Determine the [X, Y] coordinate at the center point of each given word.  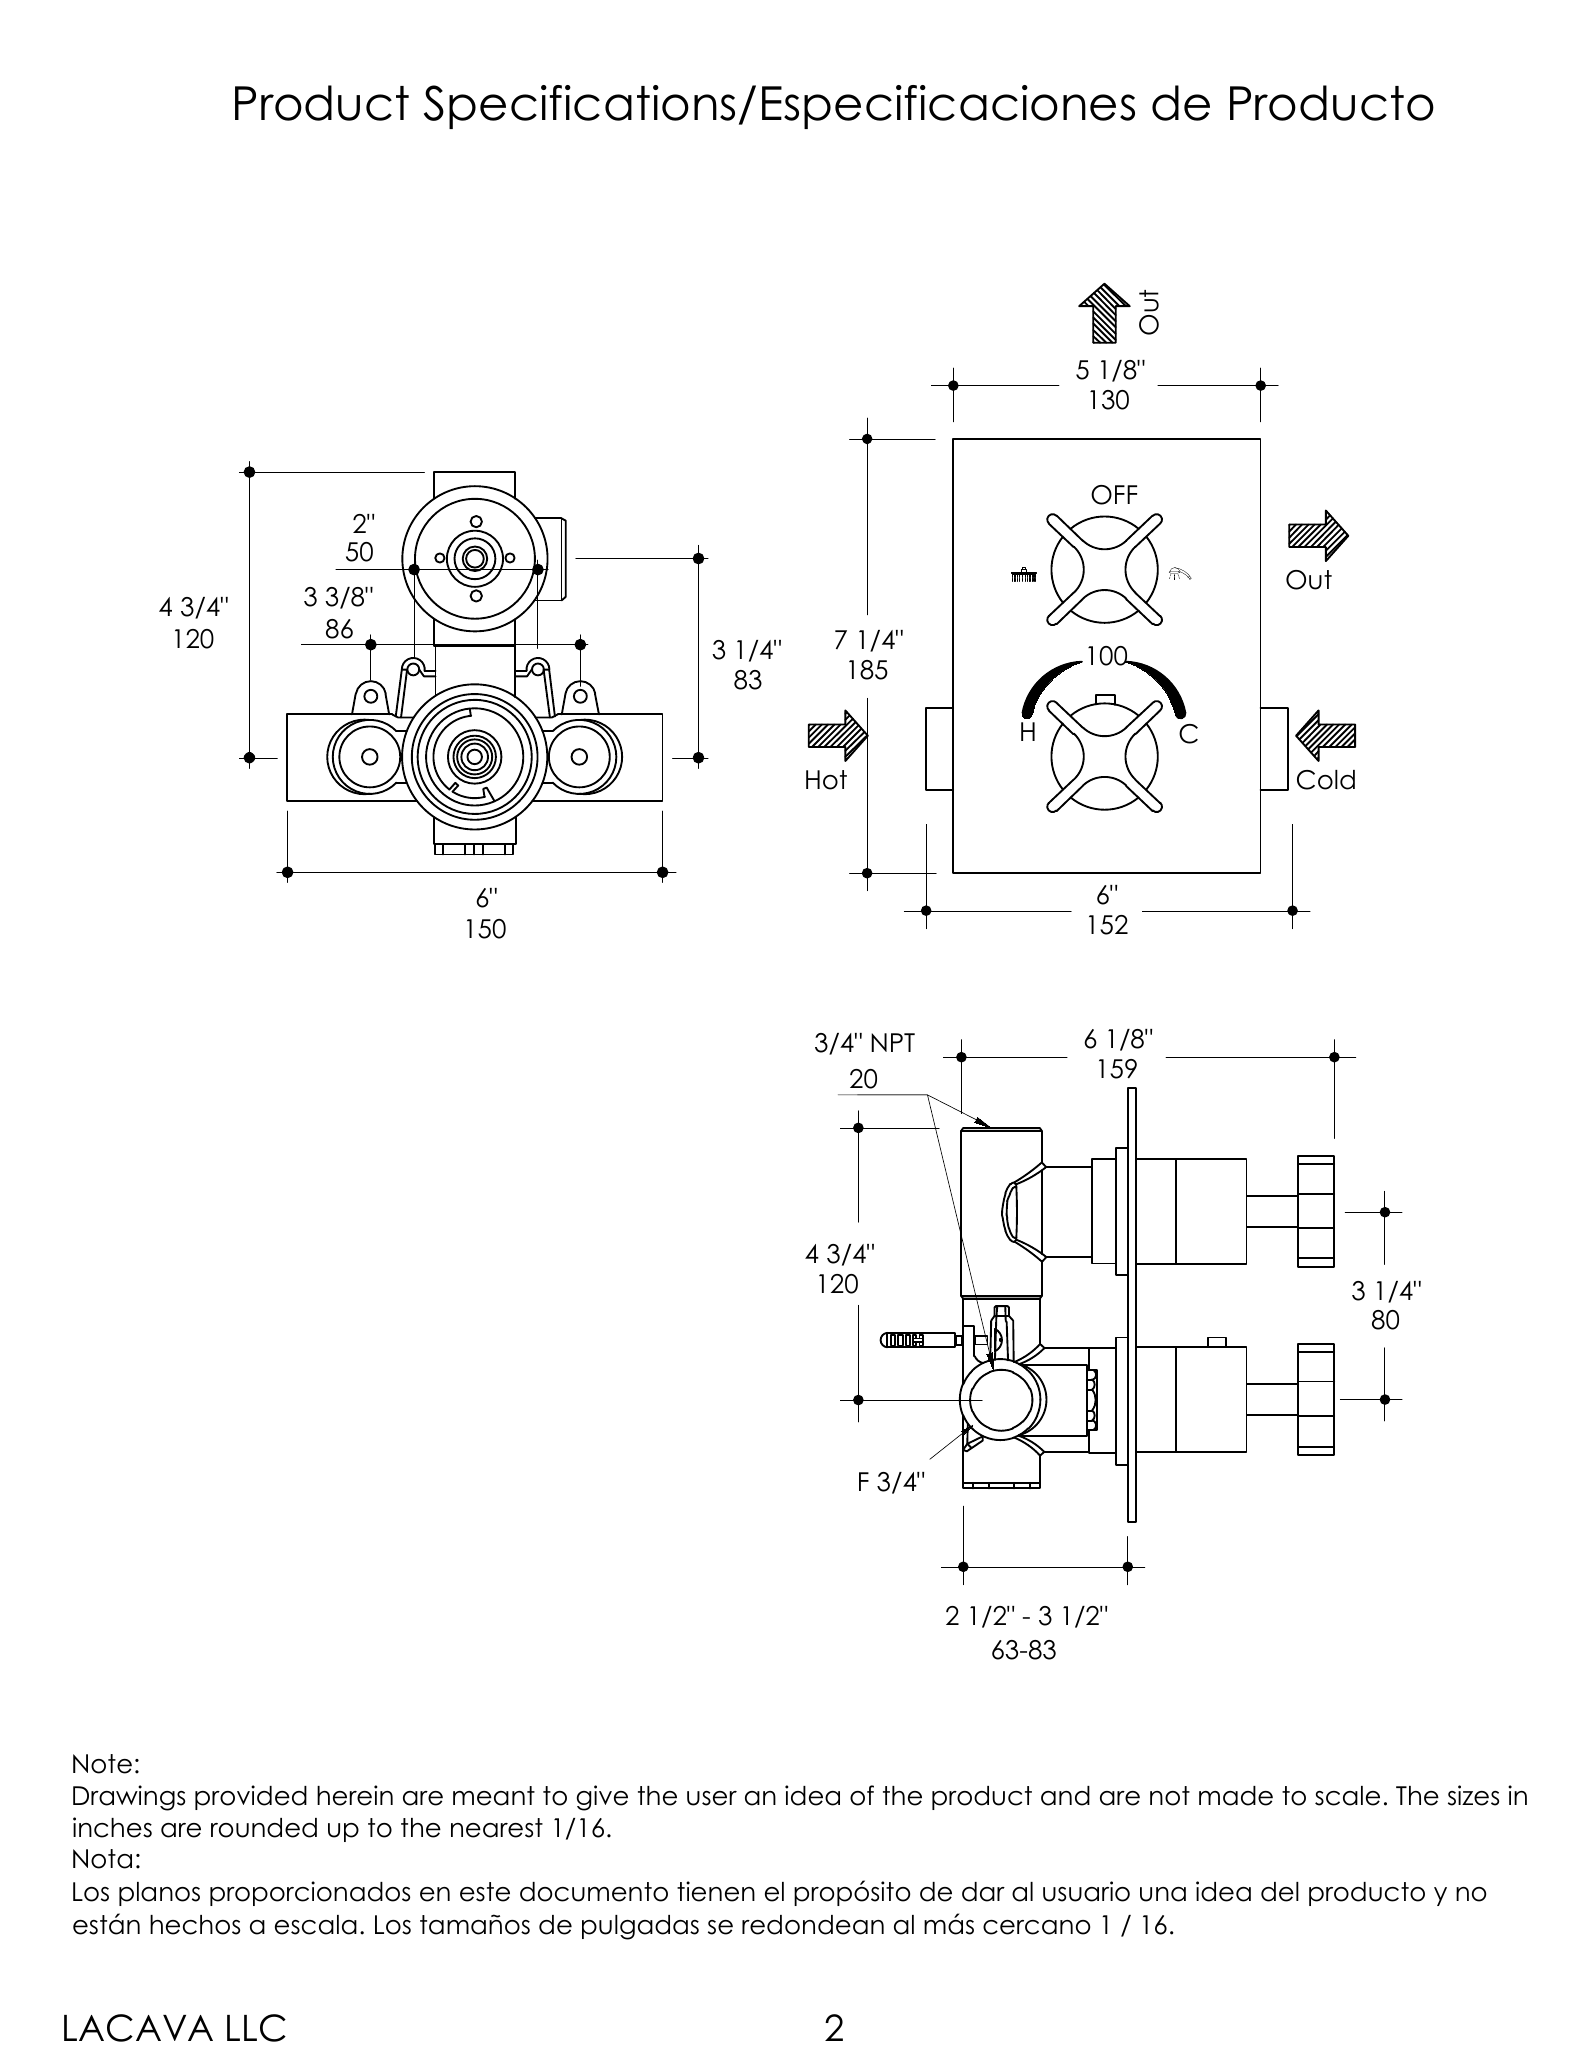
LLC [256, 2028]
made [1236, 1796]
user [712, 1798]
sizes [1473, 1795]
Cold [1326, 780]
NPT [893, 1042]
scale [1347, 1796]
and [1065, 1796]
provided [251, 1797]
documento [594, 1892]
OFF [1114, 495]
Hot [826, 780]
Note [102, 1764]
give [602, 1798]
